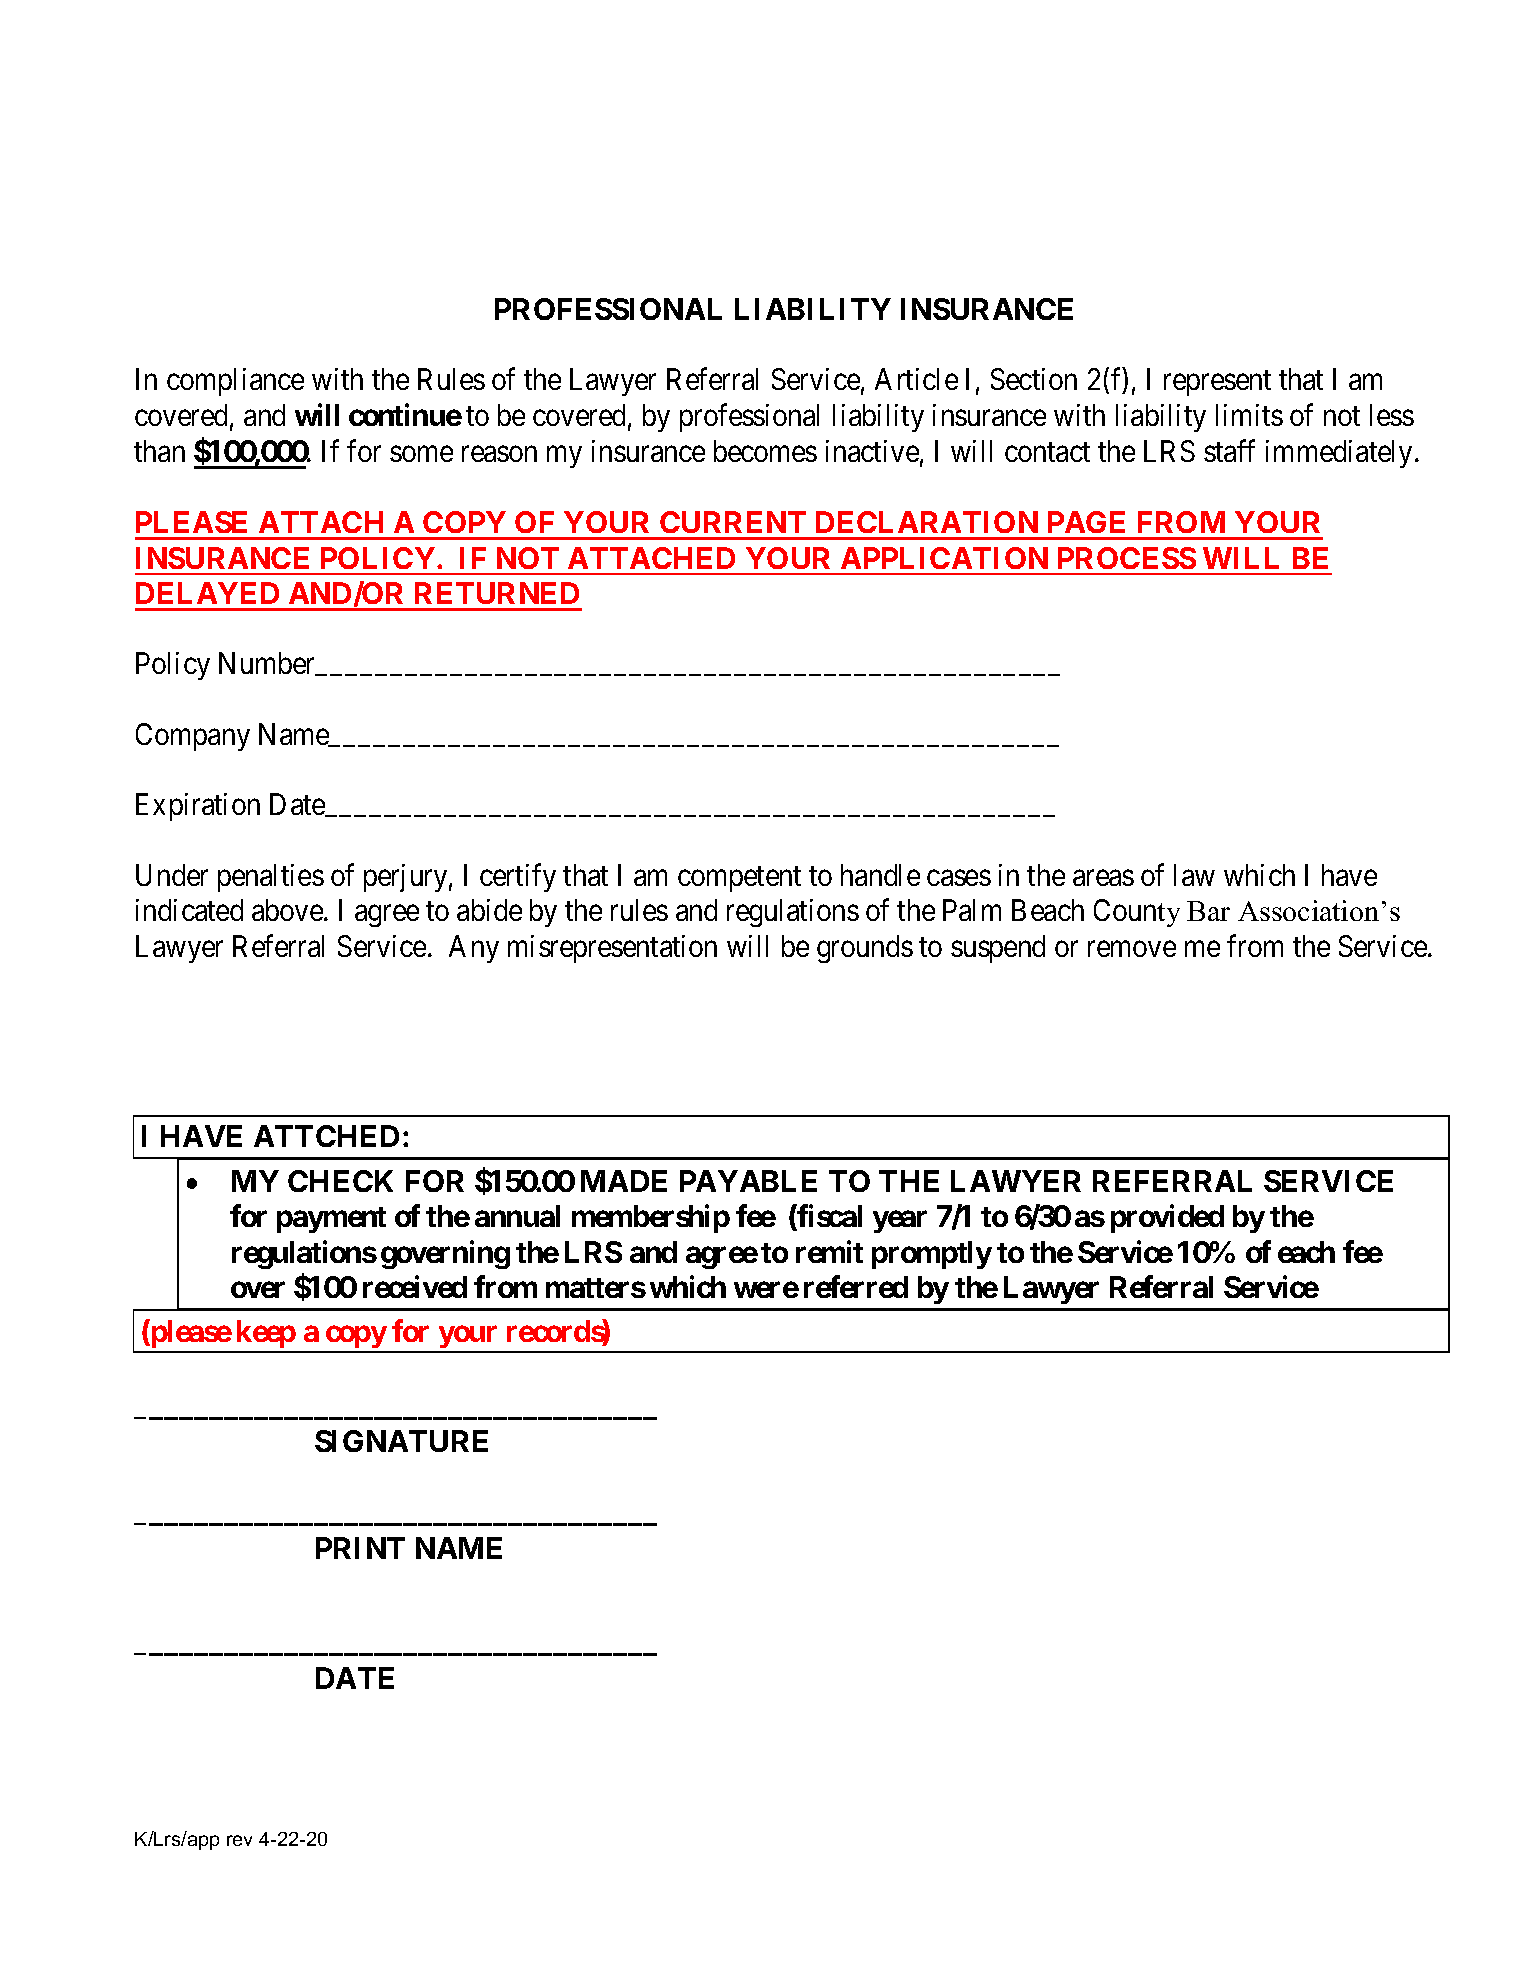  Describe the element at coordinates (932, 1255) in the screenshot. I see `promptly` at that location.
